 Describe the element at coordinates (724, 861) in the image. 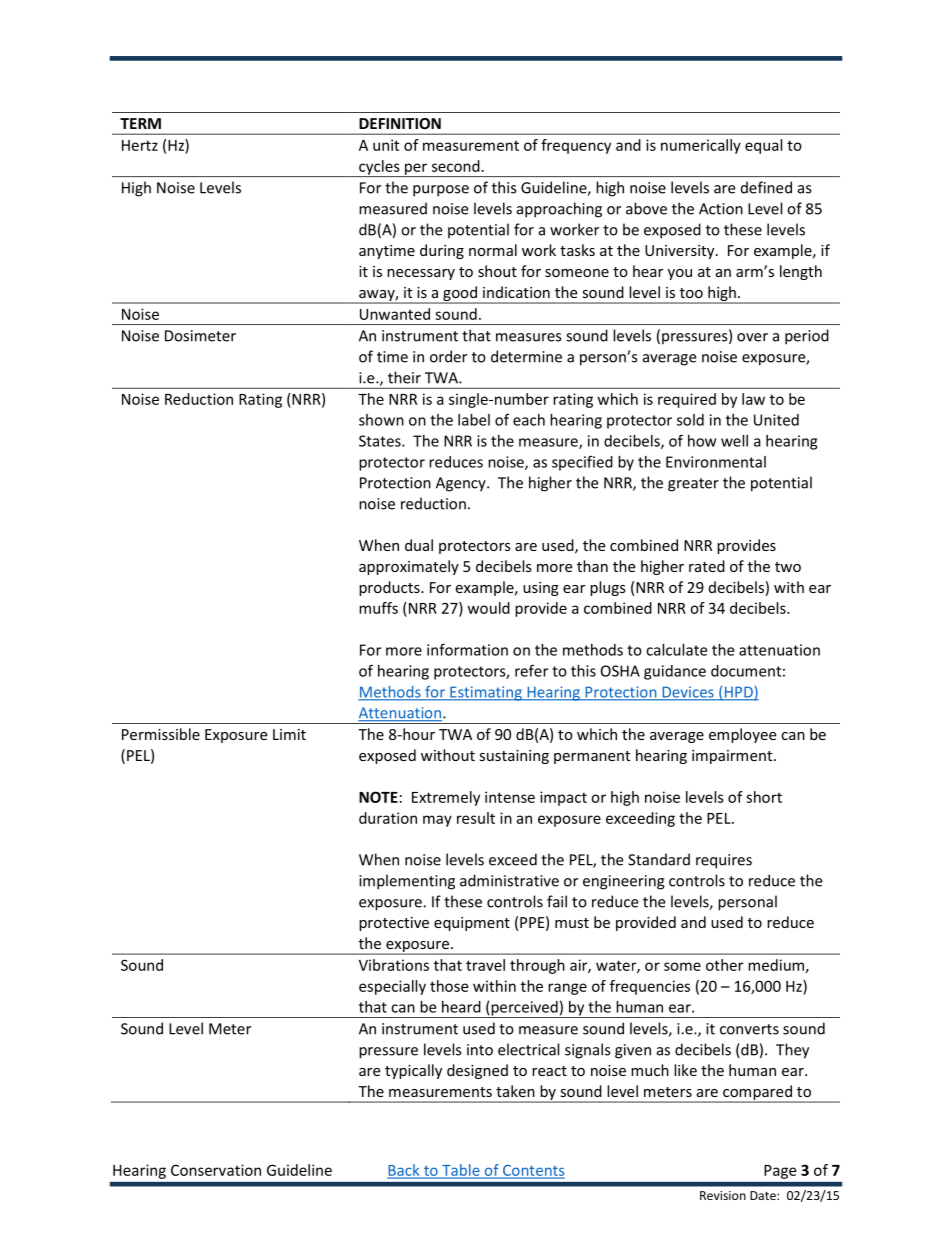

I see `requires` at that location.
